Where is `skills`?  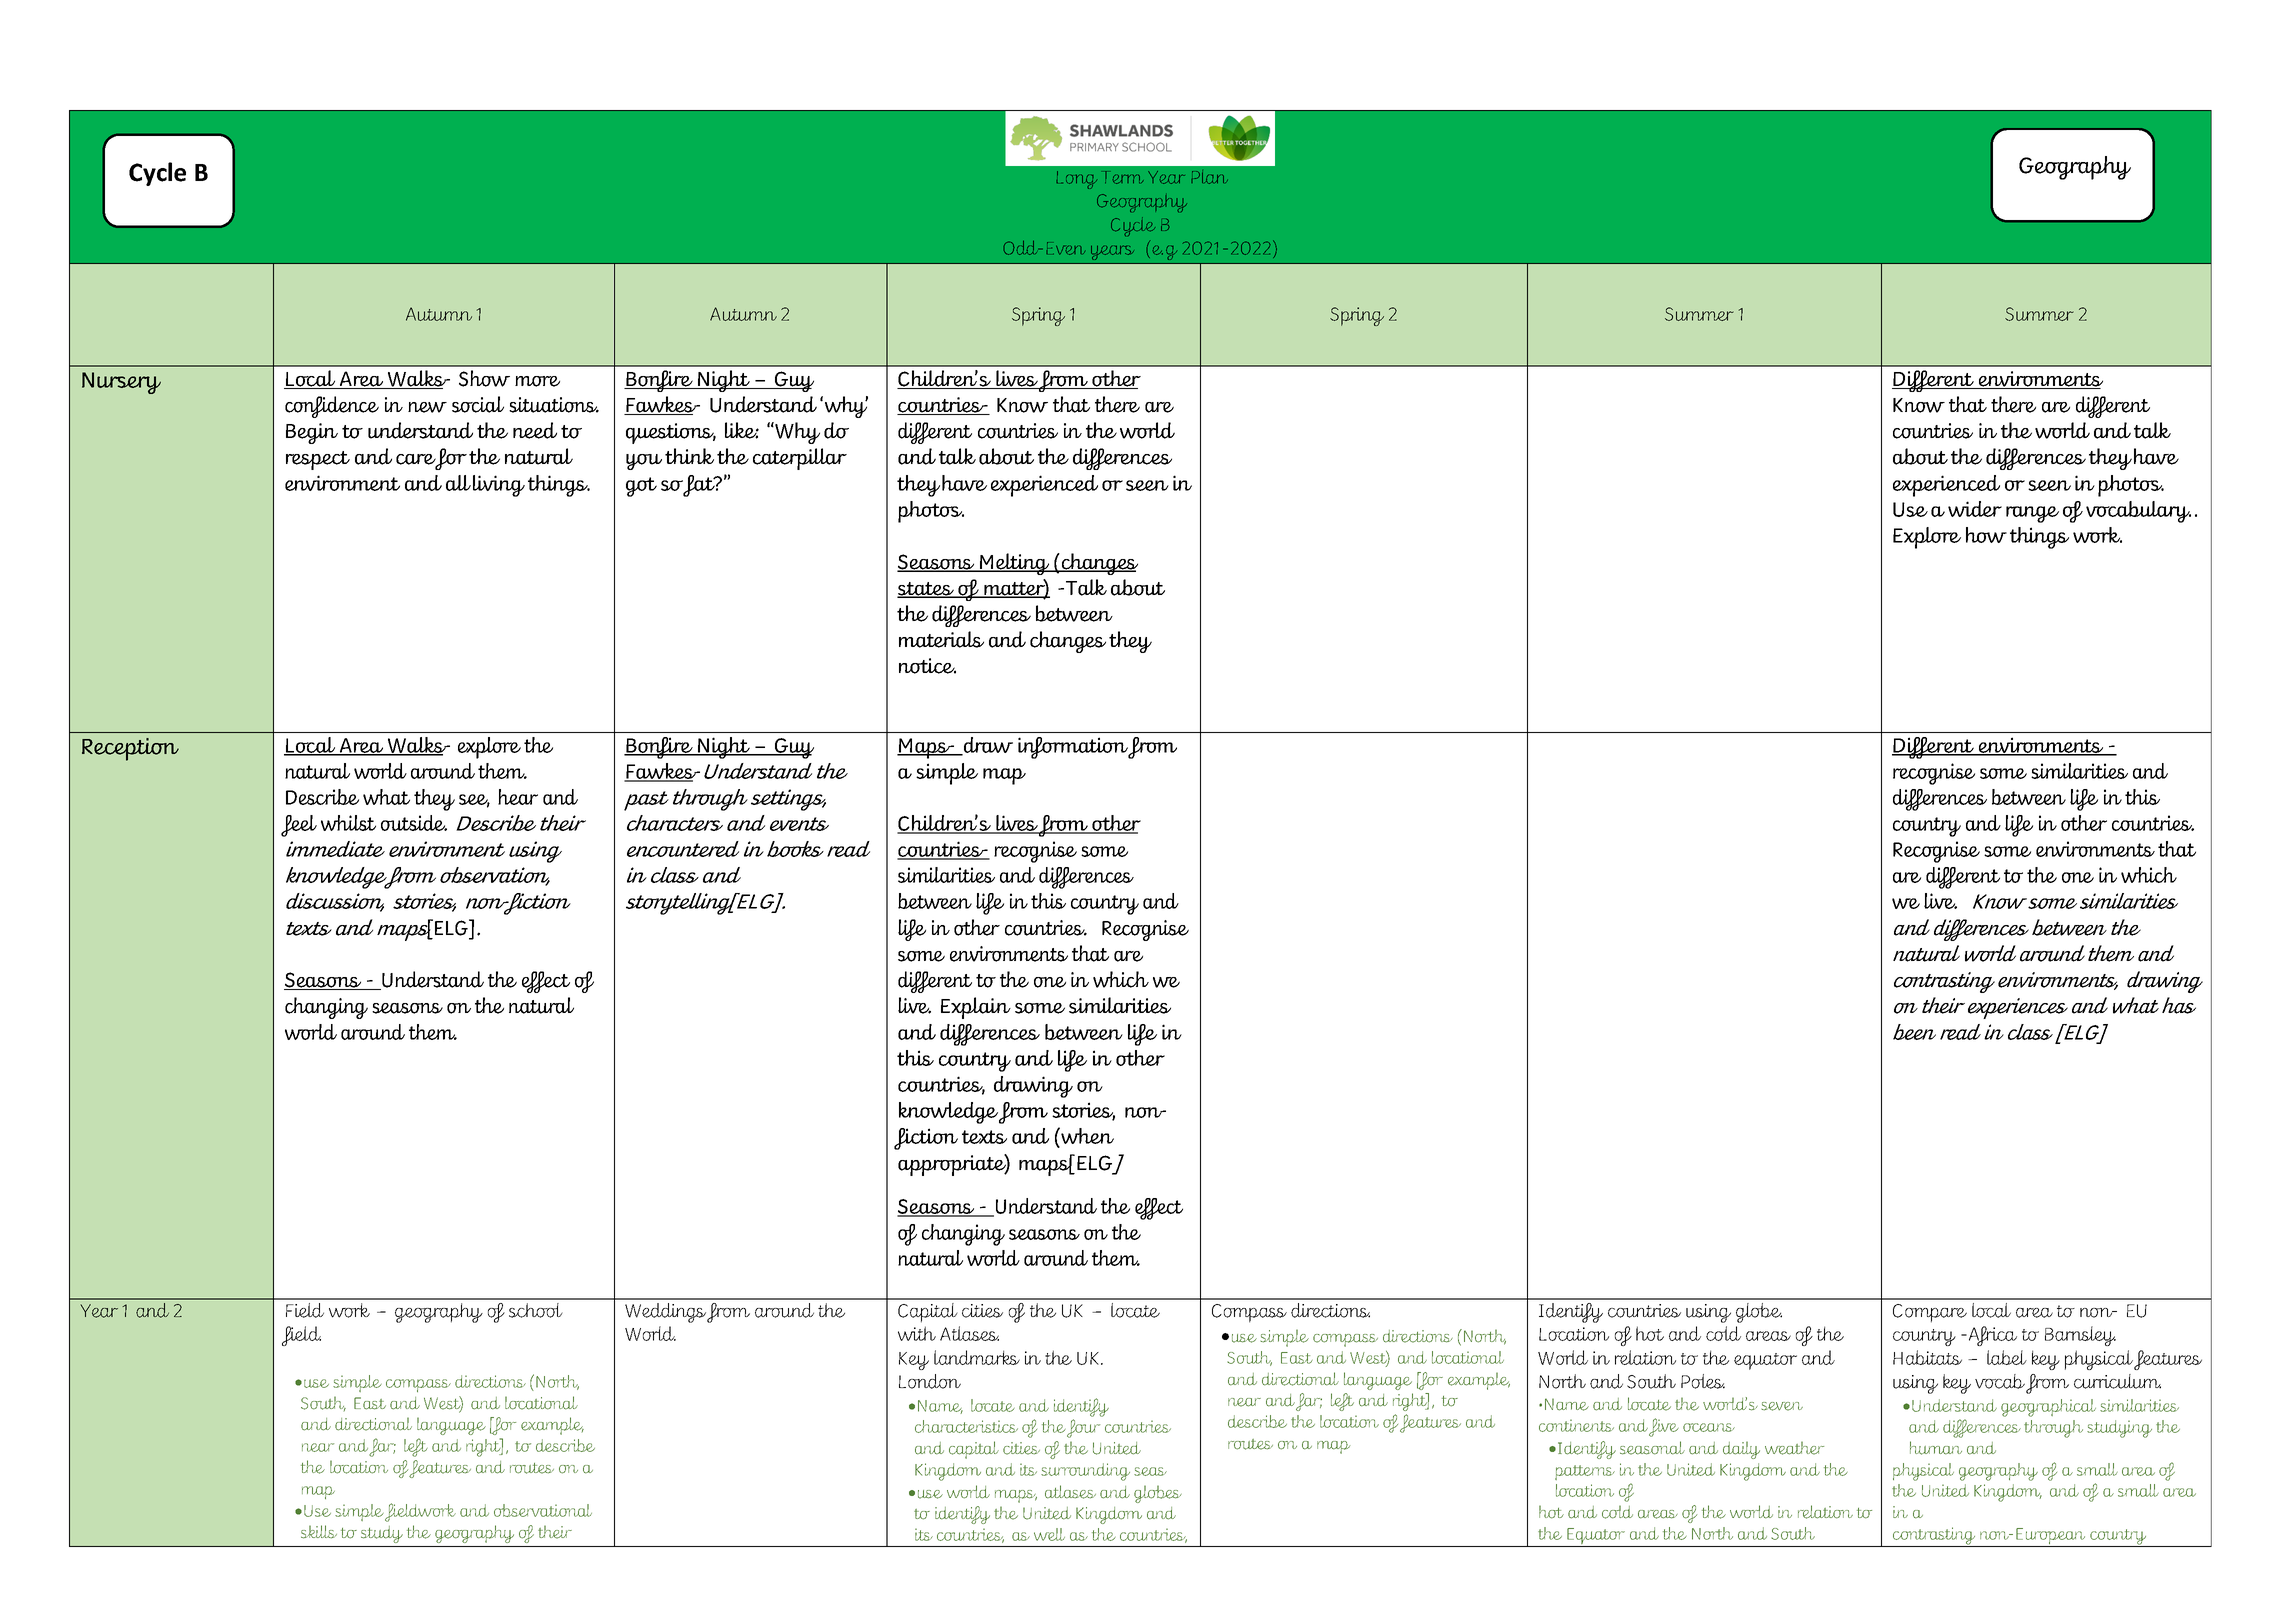
skills is located at coordinates (319, 1532).
